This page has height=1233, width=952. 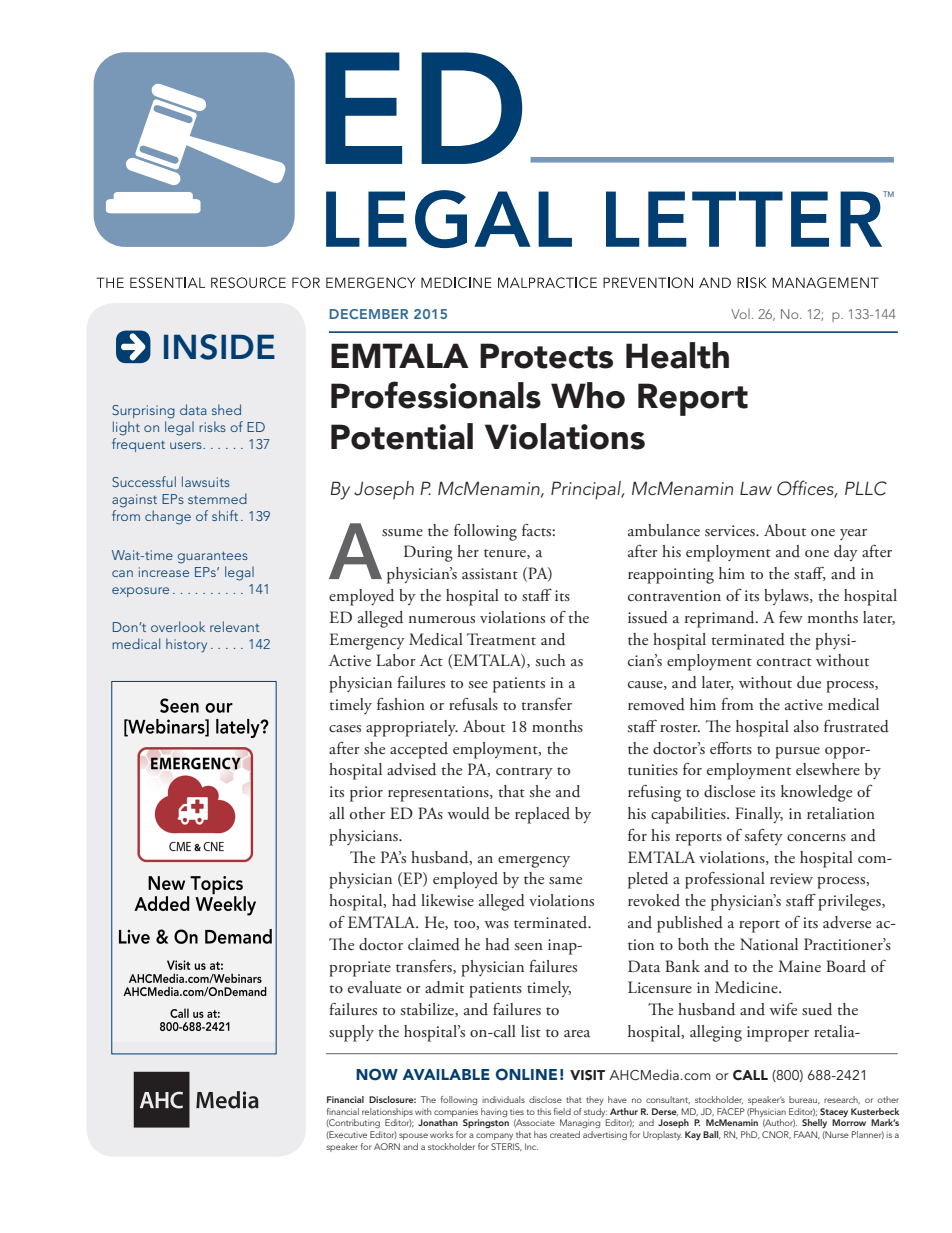 I want to click on safety, so click(x=763, y=836).
